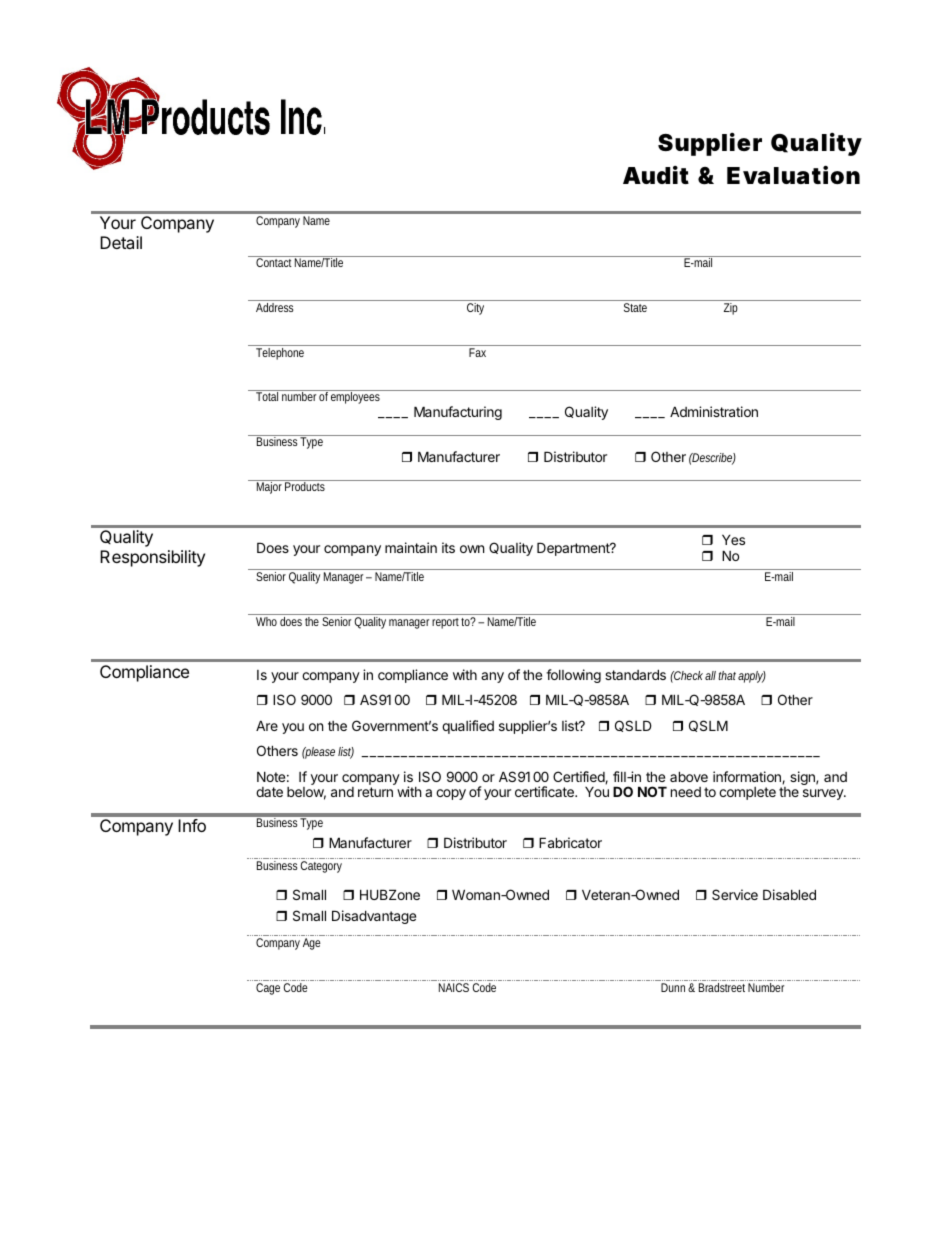 The height and width of the screenshot is (1233, 952). Describe the element at coordinates (448, 547) in the screenshot. I see `its` at that location.
